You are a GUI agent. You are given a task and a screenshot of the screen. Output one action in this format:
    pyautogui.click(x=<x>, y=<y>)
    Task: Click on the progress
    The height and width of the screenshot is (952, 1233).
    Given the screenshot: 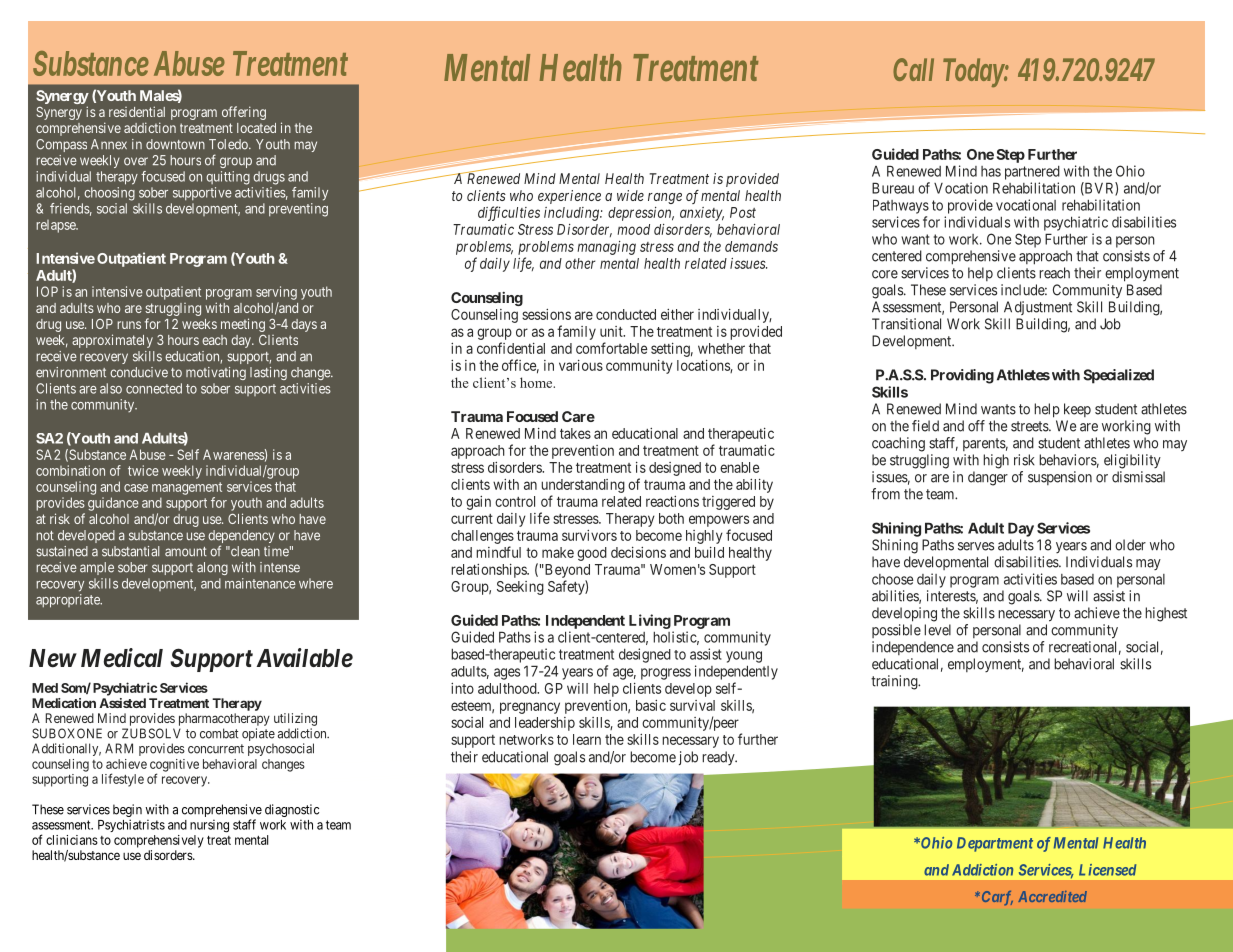 What is the action you would take?
    pyautogui.click(x=666, y=674)
